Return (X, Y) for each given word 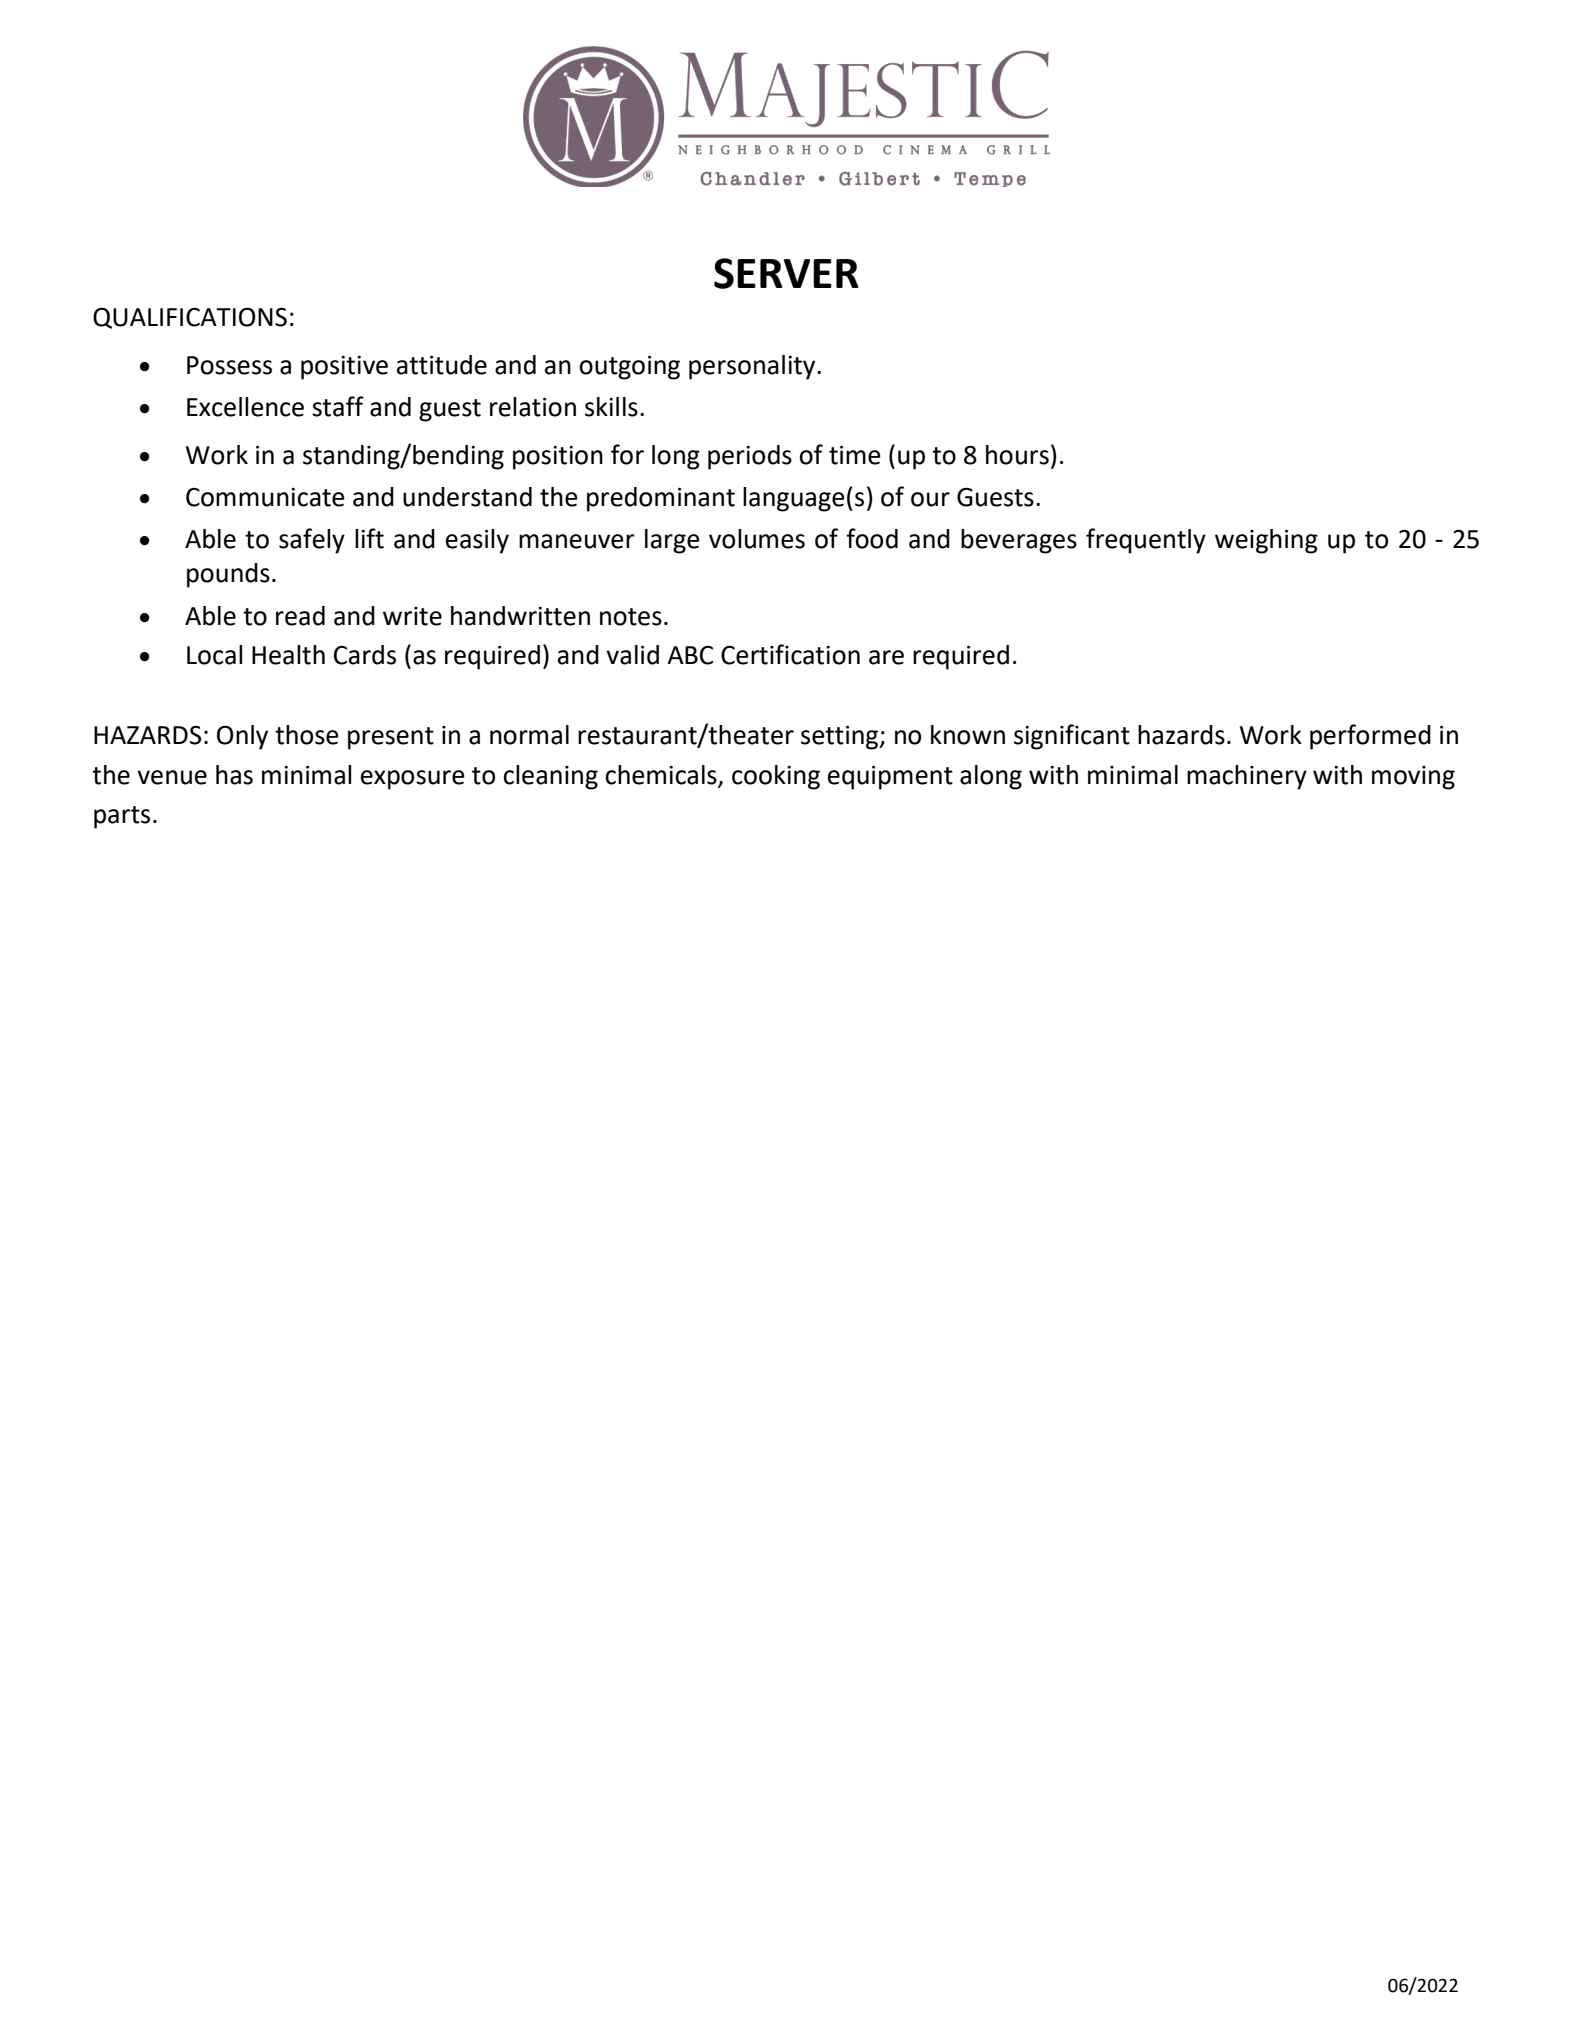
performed (1370, 737)
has (234, 775)
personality (753, 367)
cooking (776, 777)
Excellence (245, 407)
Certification (790, 654)
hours (1017, 455)
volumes (757, 539)
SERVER (786, 273)
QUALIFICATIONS (190, 318)
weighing (1266, 541)
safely (312, 541)
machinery (1247, 777)
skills (611, 407)
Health (288, 655)
